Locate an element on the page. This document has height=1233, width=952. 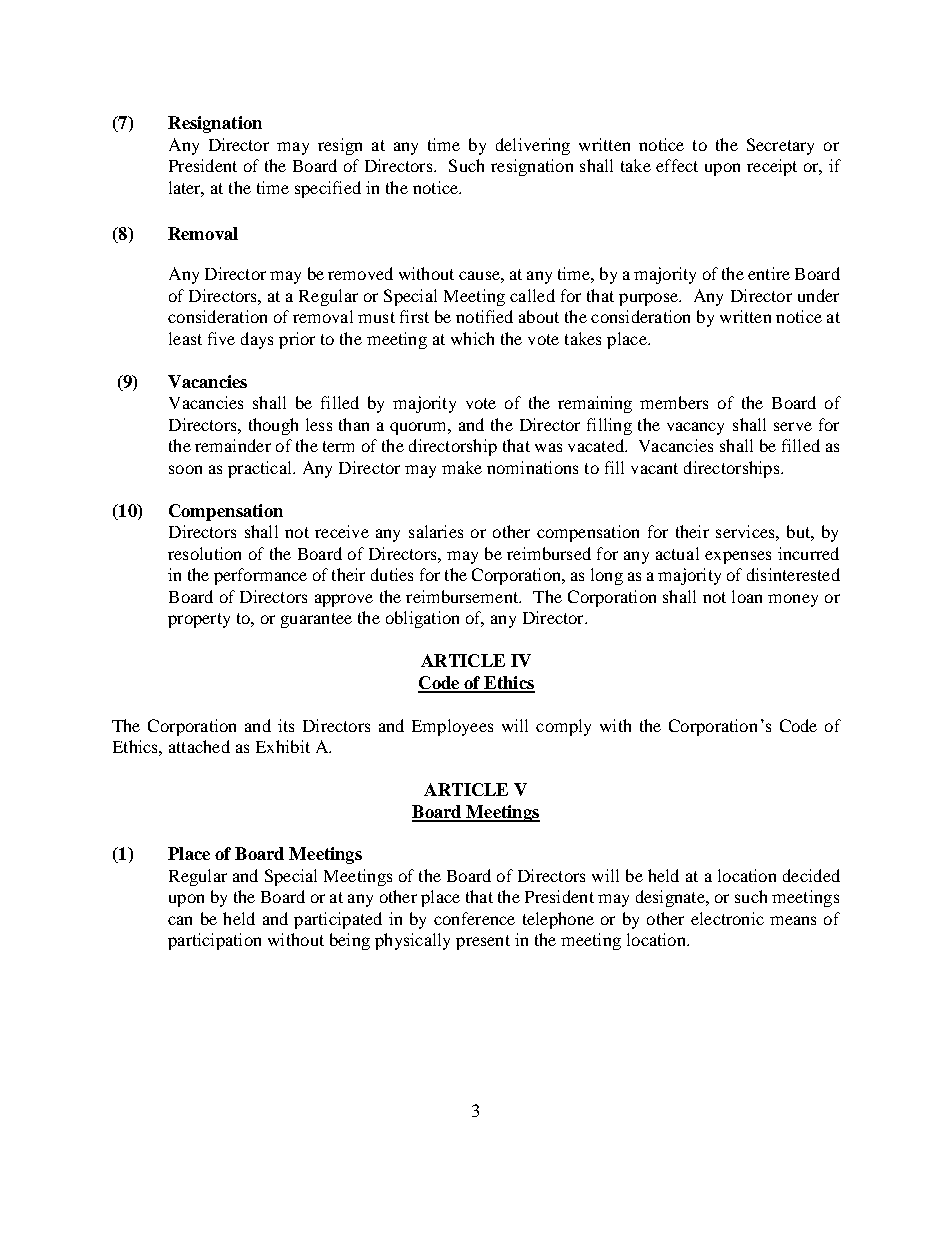
participation is located at coordinates (214, 941).
